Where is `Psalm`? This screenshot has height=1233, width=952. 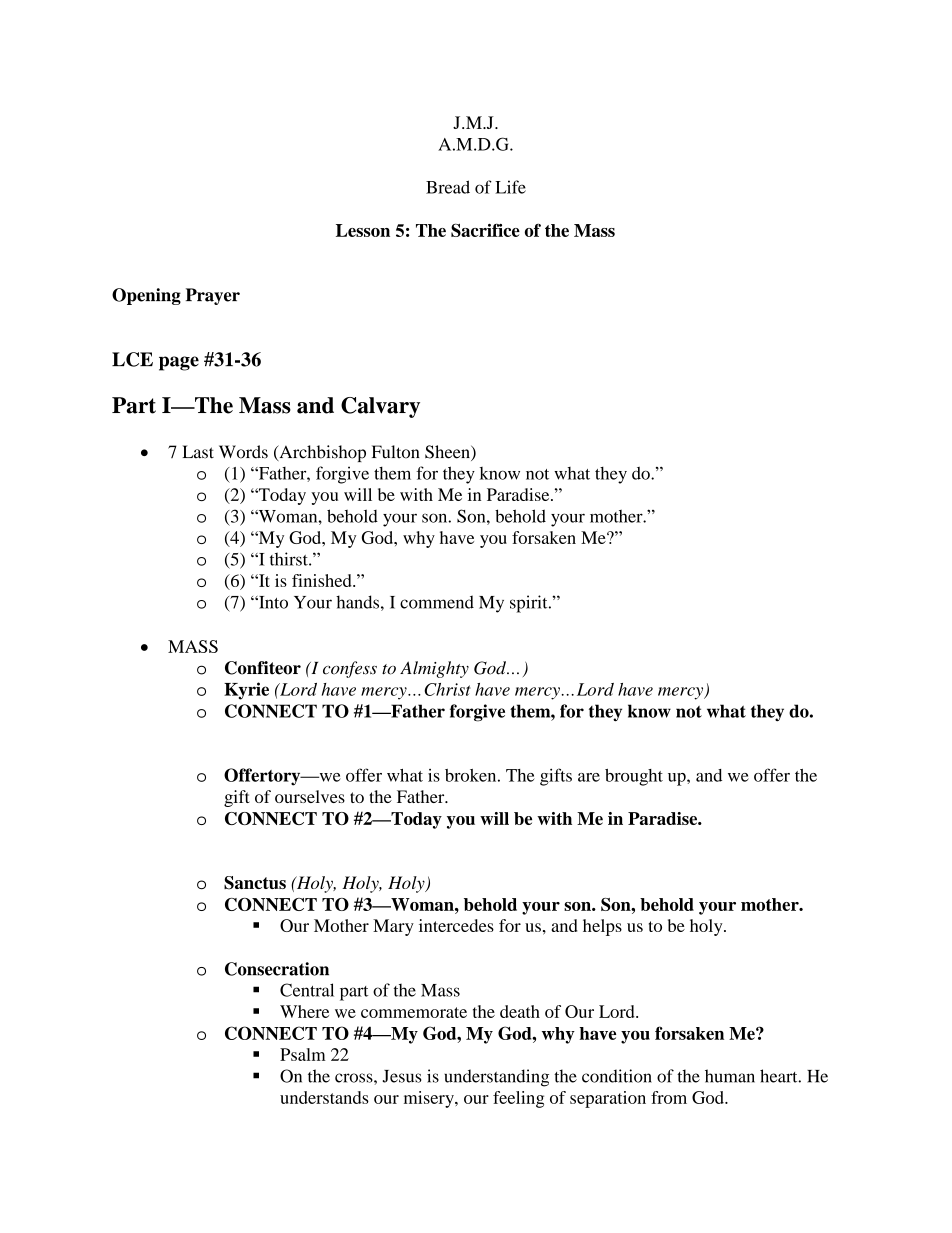 Psalm is located at coordinates (303, 1054).
